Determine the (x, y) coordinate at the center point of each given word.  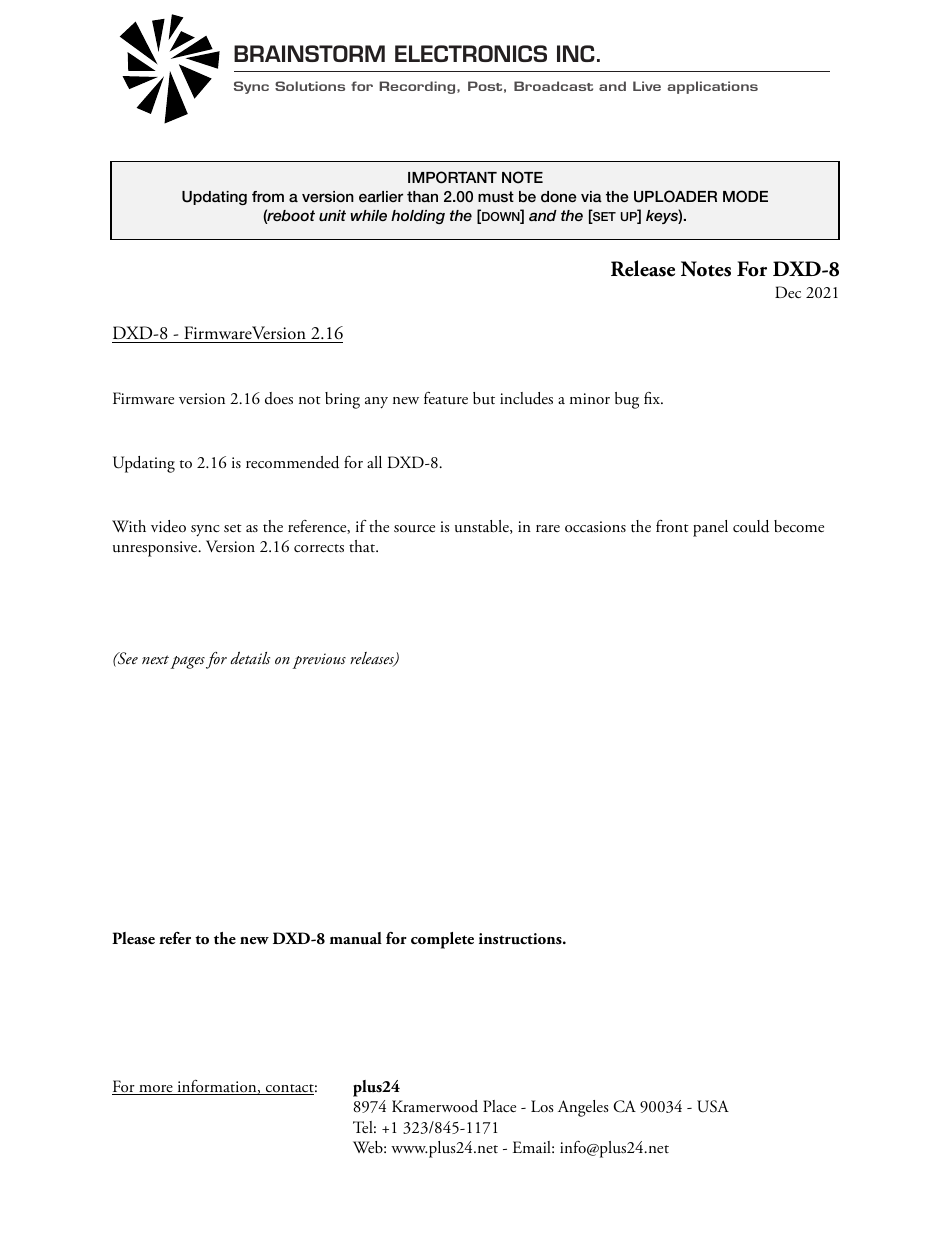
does (279, 398)
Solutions (310, 86)
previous (319, 661)
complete (442, 940)
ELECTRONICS (471, 53)
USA (713, 1106)
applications (713, 87)
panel (710, 528)
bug (627, 400)
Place (499, 1106)
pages (186, 662)
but (484, 398)
